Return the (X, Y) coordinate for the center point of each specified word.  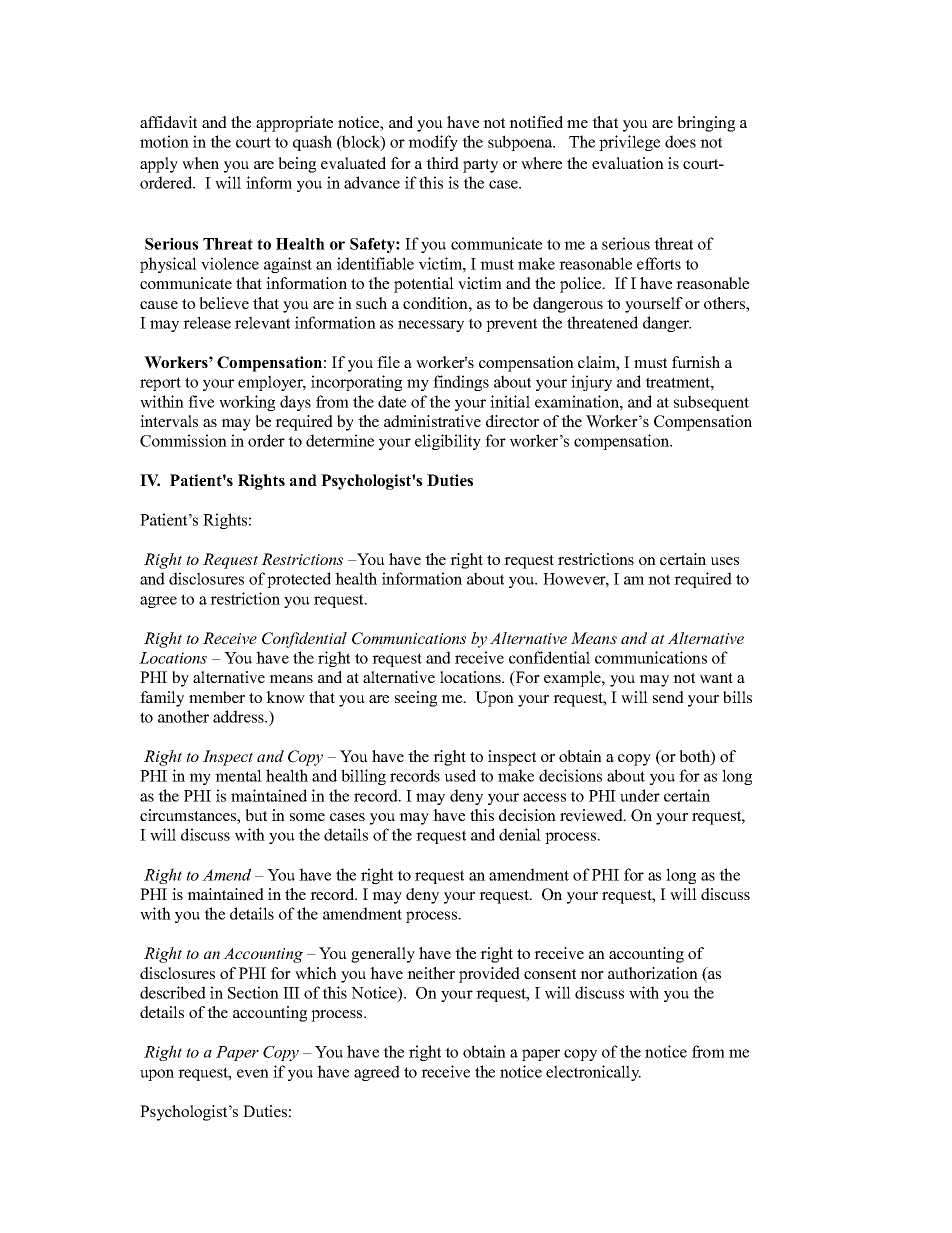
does (680, 141)
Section (253, 992)
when (200, 163)
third (442, 163)
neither (431, 973)
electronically (593, 1073)
